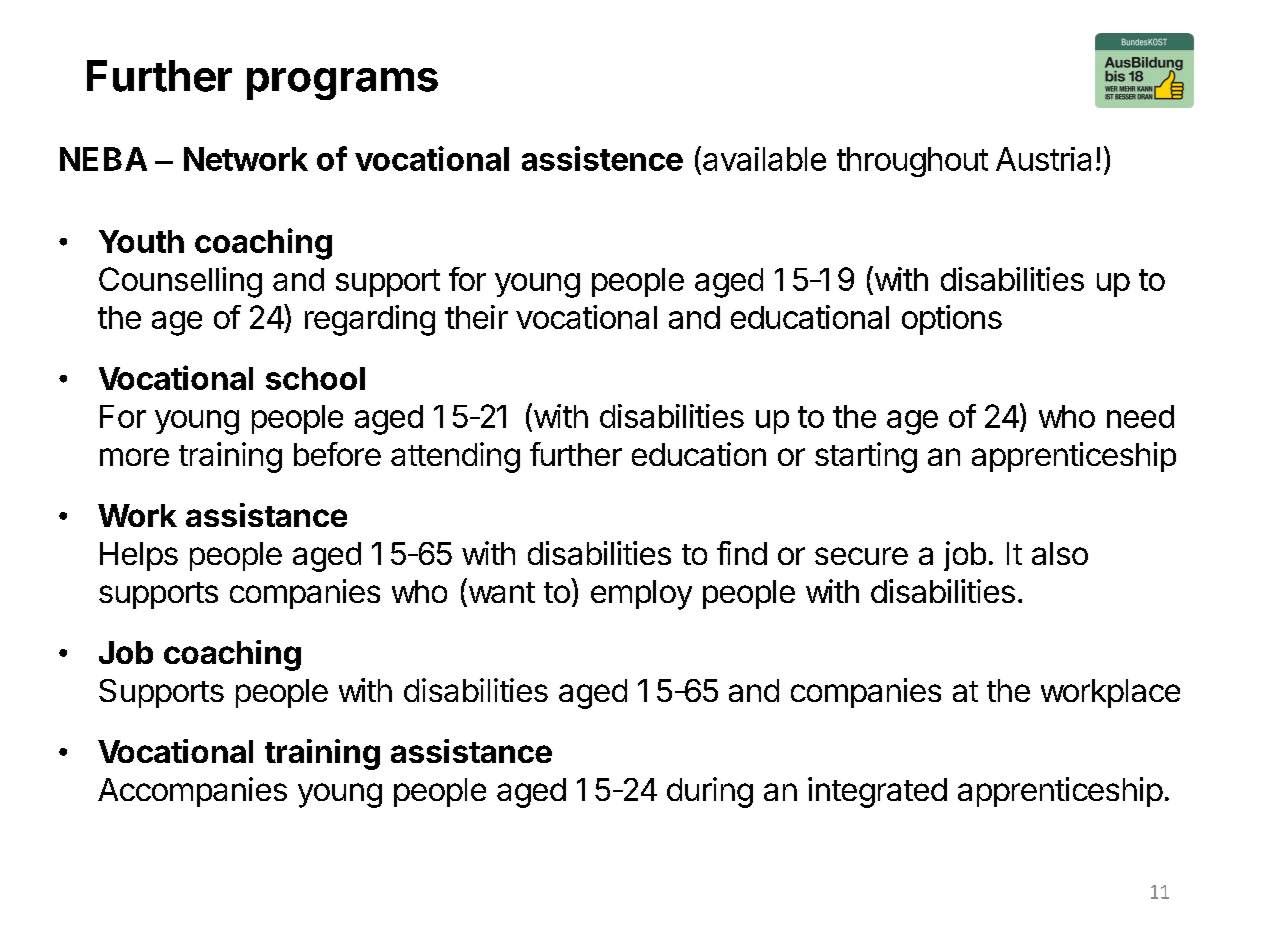  What do you see at coordinates (1043, 159) in the document?
I see `Austria` at bounding box center [1043, 159].
